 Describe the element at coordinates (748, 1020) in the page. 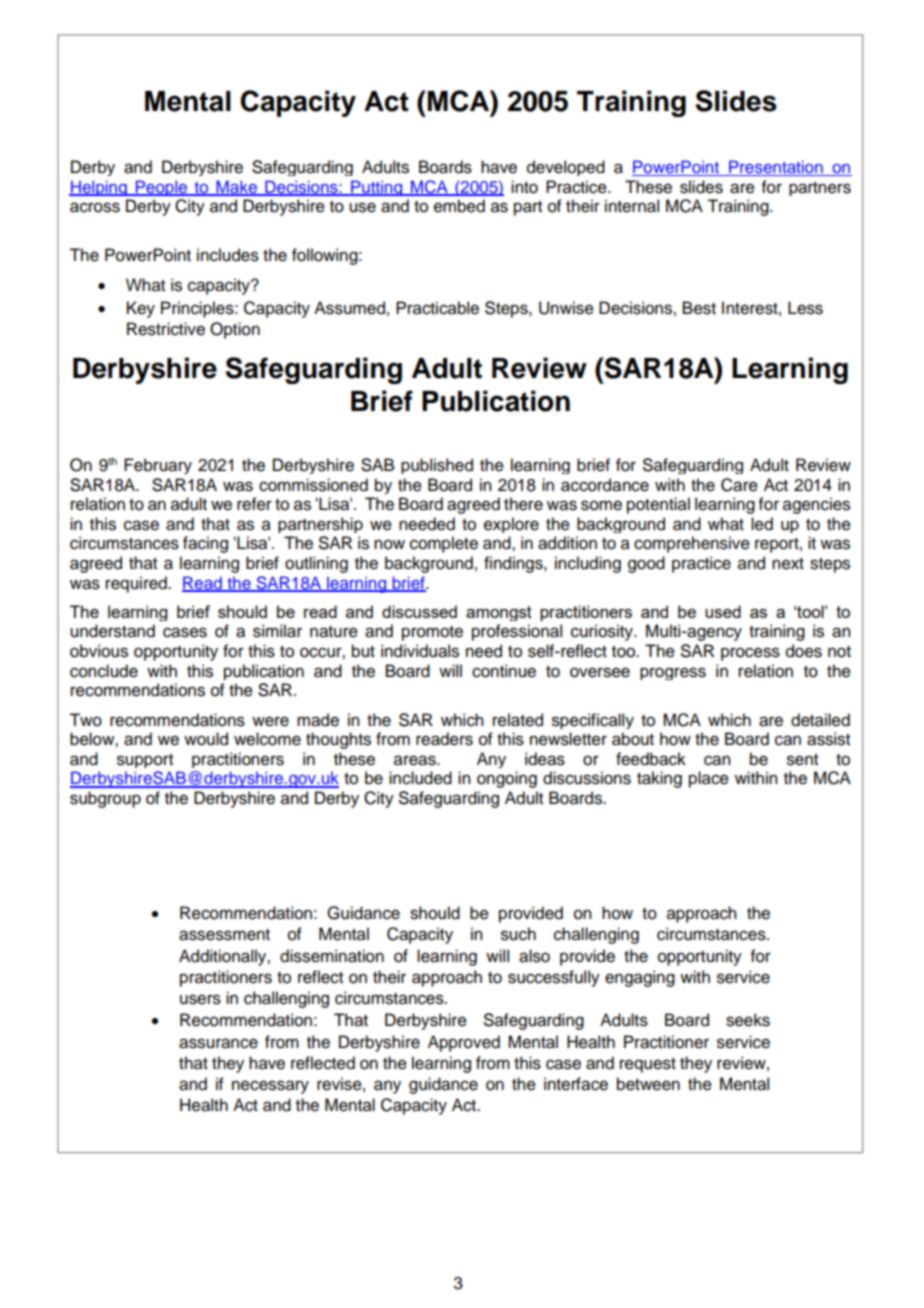

I see `seeks` at that location.
